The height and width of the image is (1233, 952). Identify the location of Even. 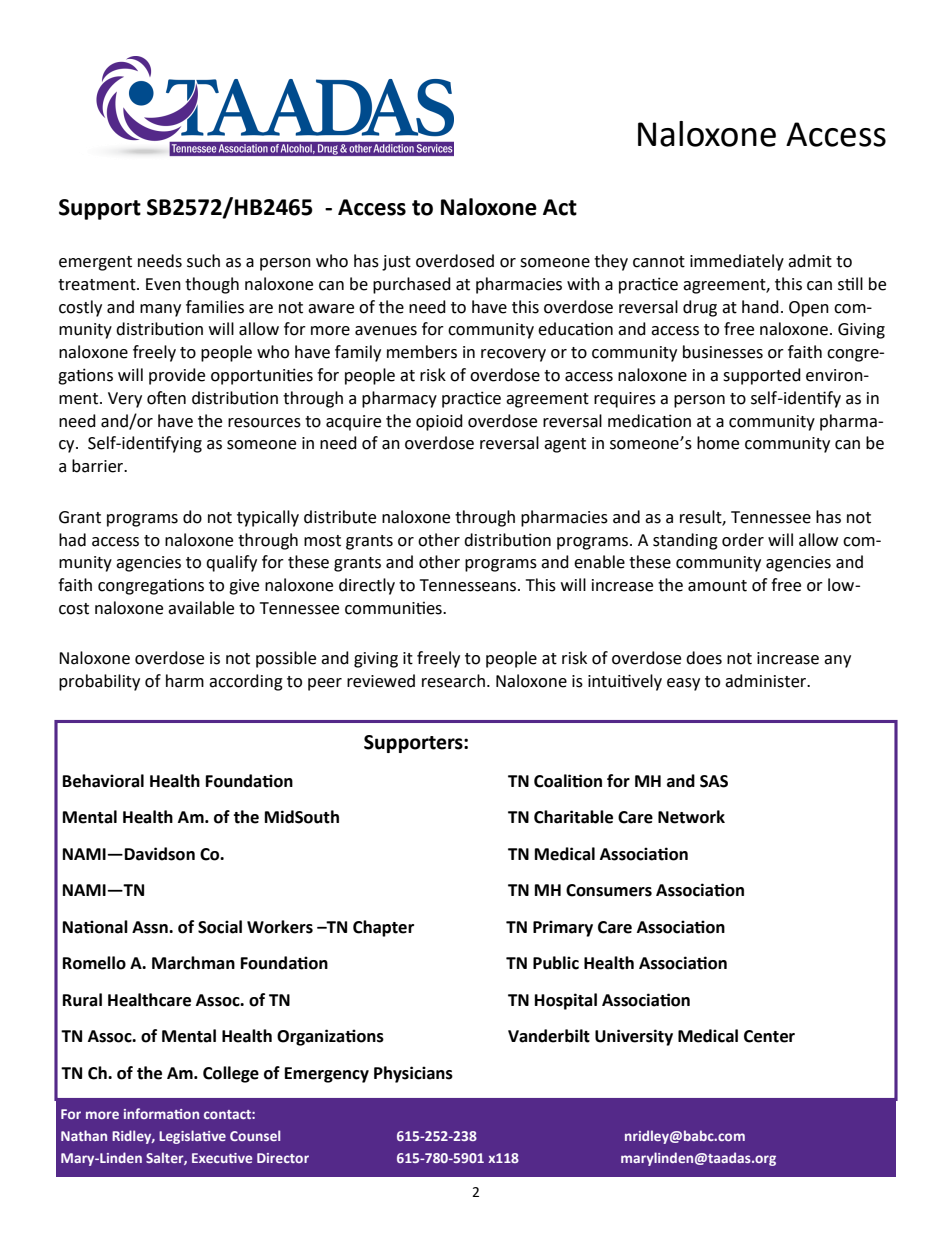
(163, 284).
